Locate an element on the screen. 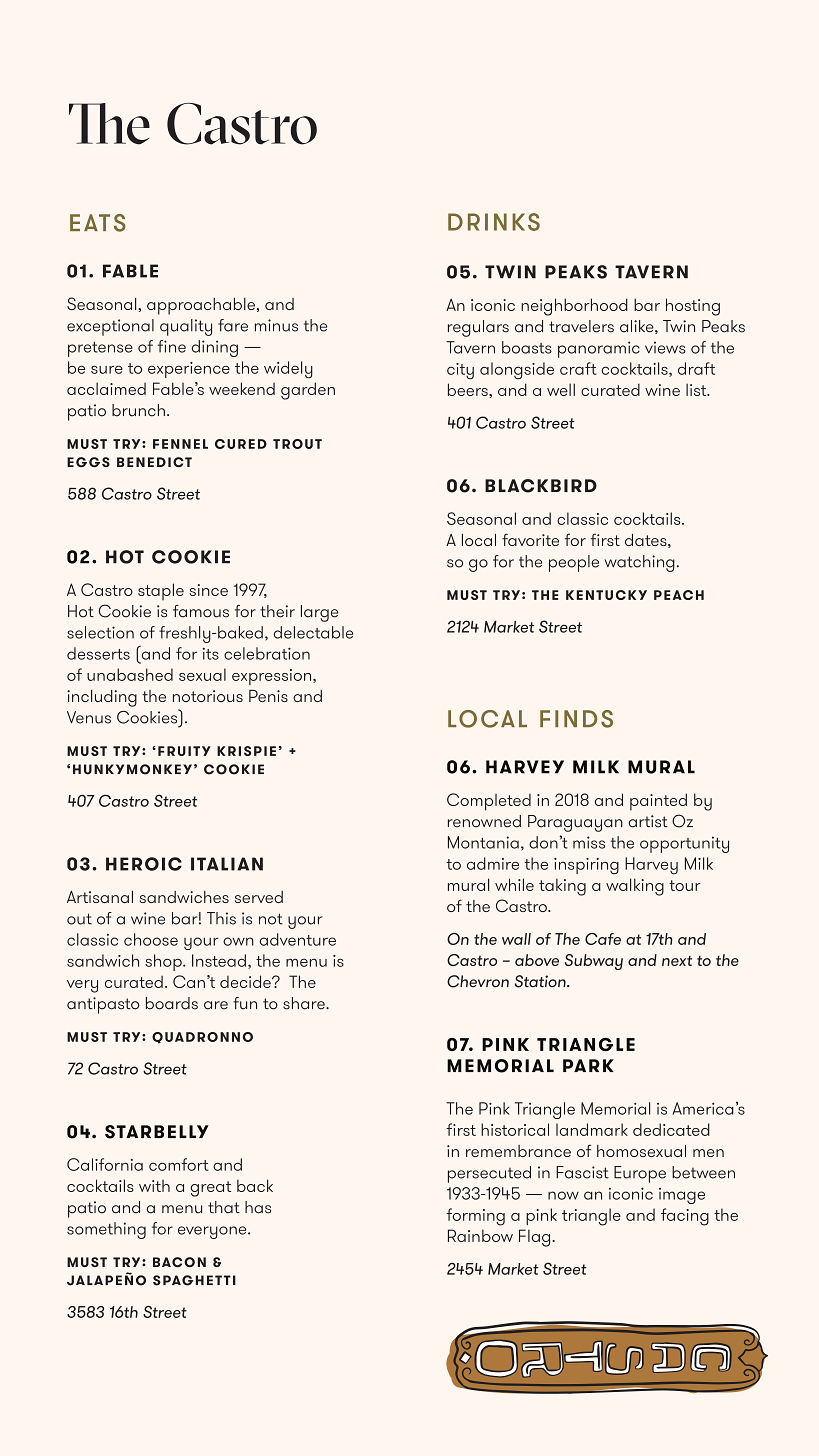  Completed is located at coordinates (489, 802).
